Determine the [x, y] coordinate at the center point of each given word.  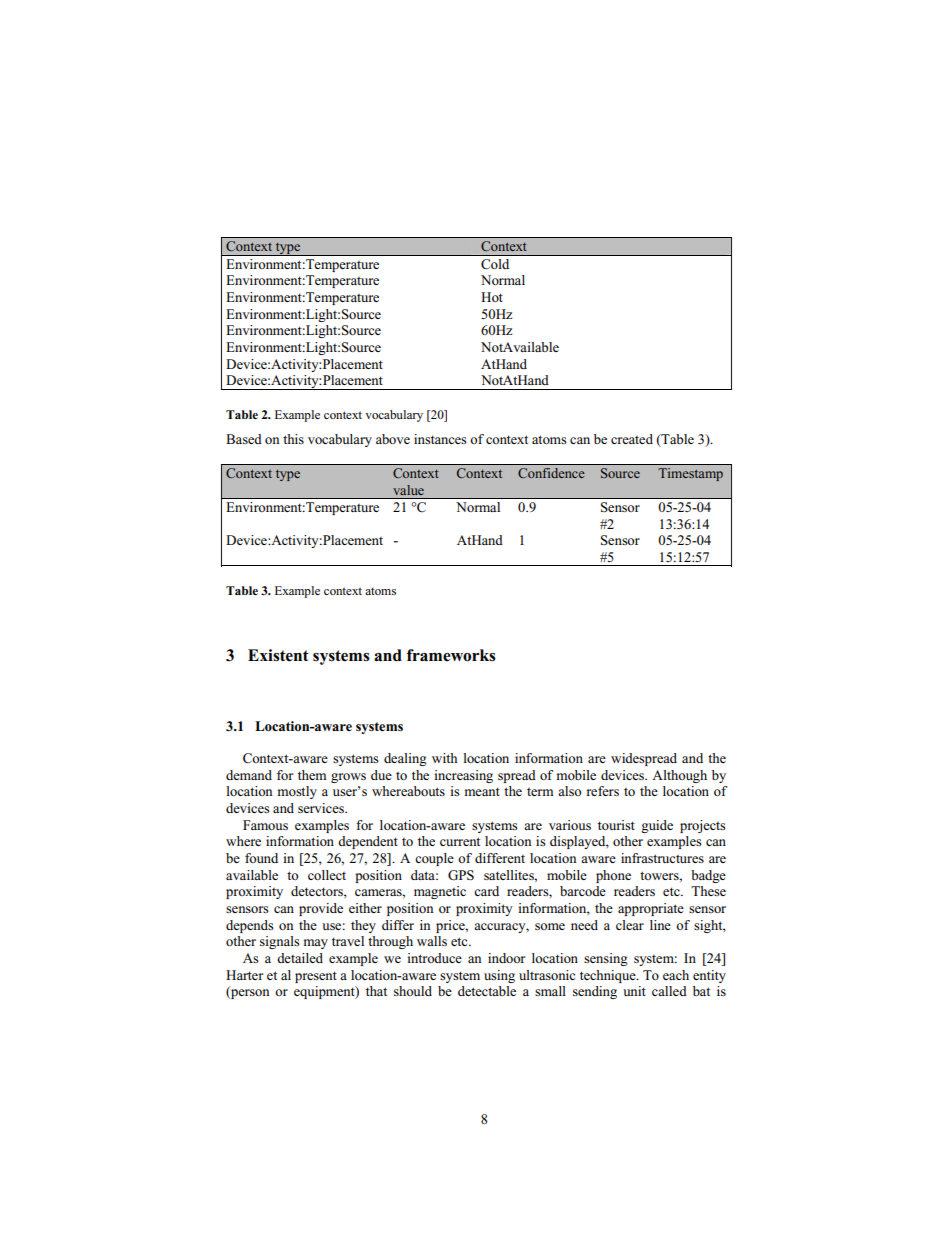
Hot [492, 297]
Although [679, 776]
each [676, 975]
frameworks [451, 655]
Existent [278, 655]
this [293, 439]
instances [440, 439]
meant [482, 791]
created [632, 439]
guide [657, 826]
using [499, 976]
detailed [300, 958]
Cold [495, 264]
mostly [297, 792]
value [408, 490]
